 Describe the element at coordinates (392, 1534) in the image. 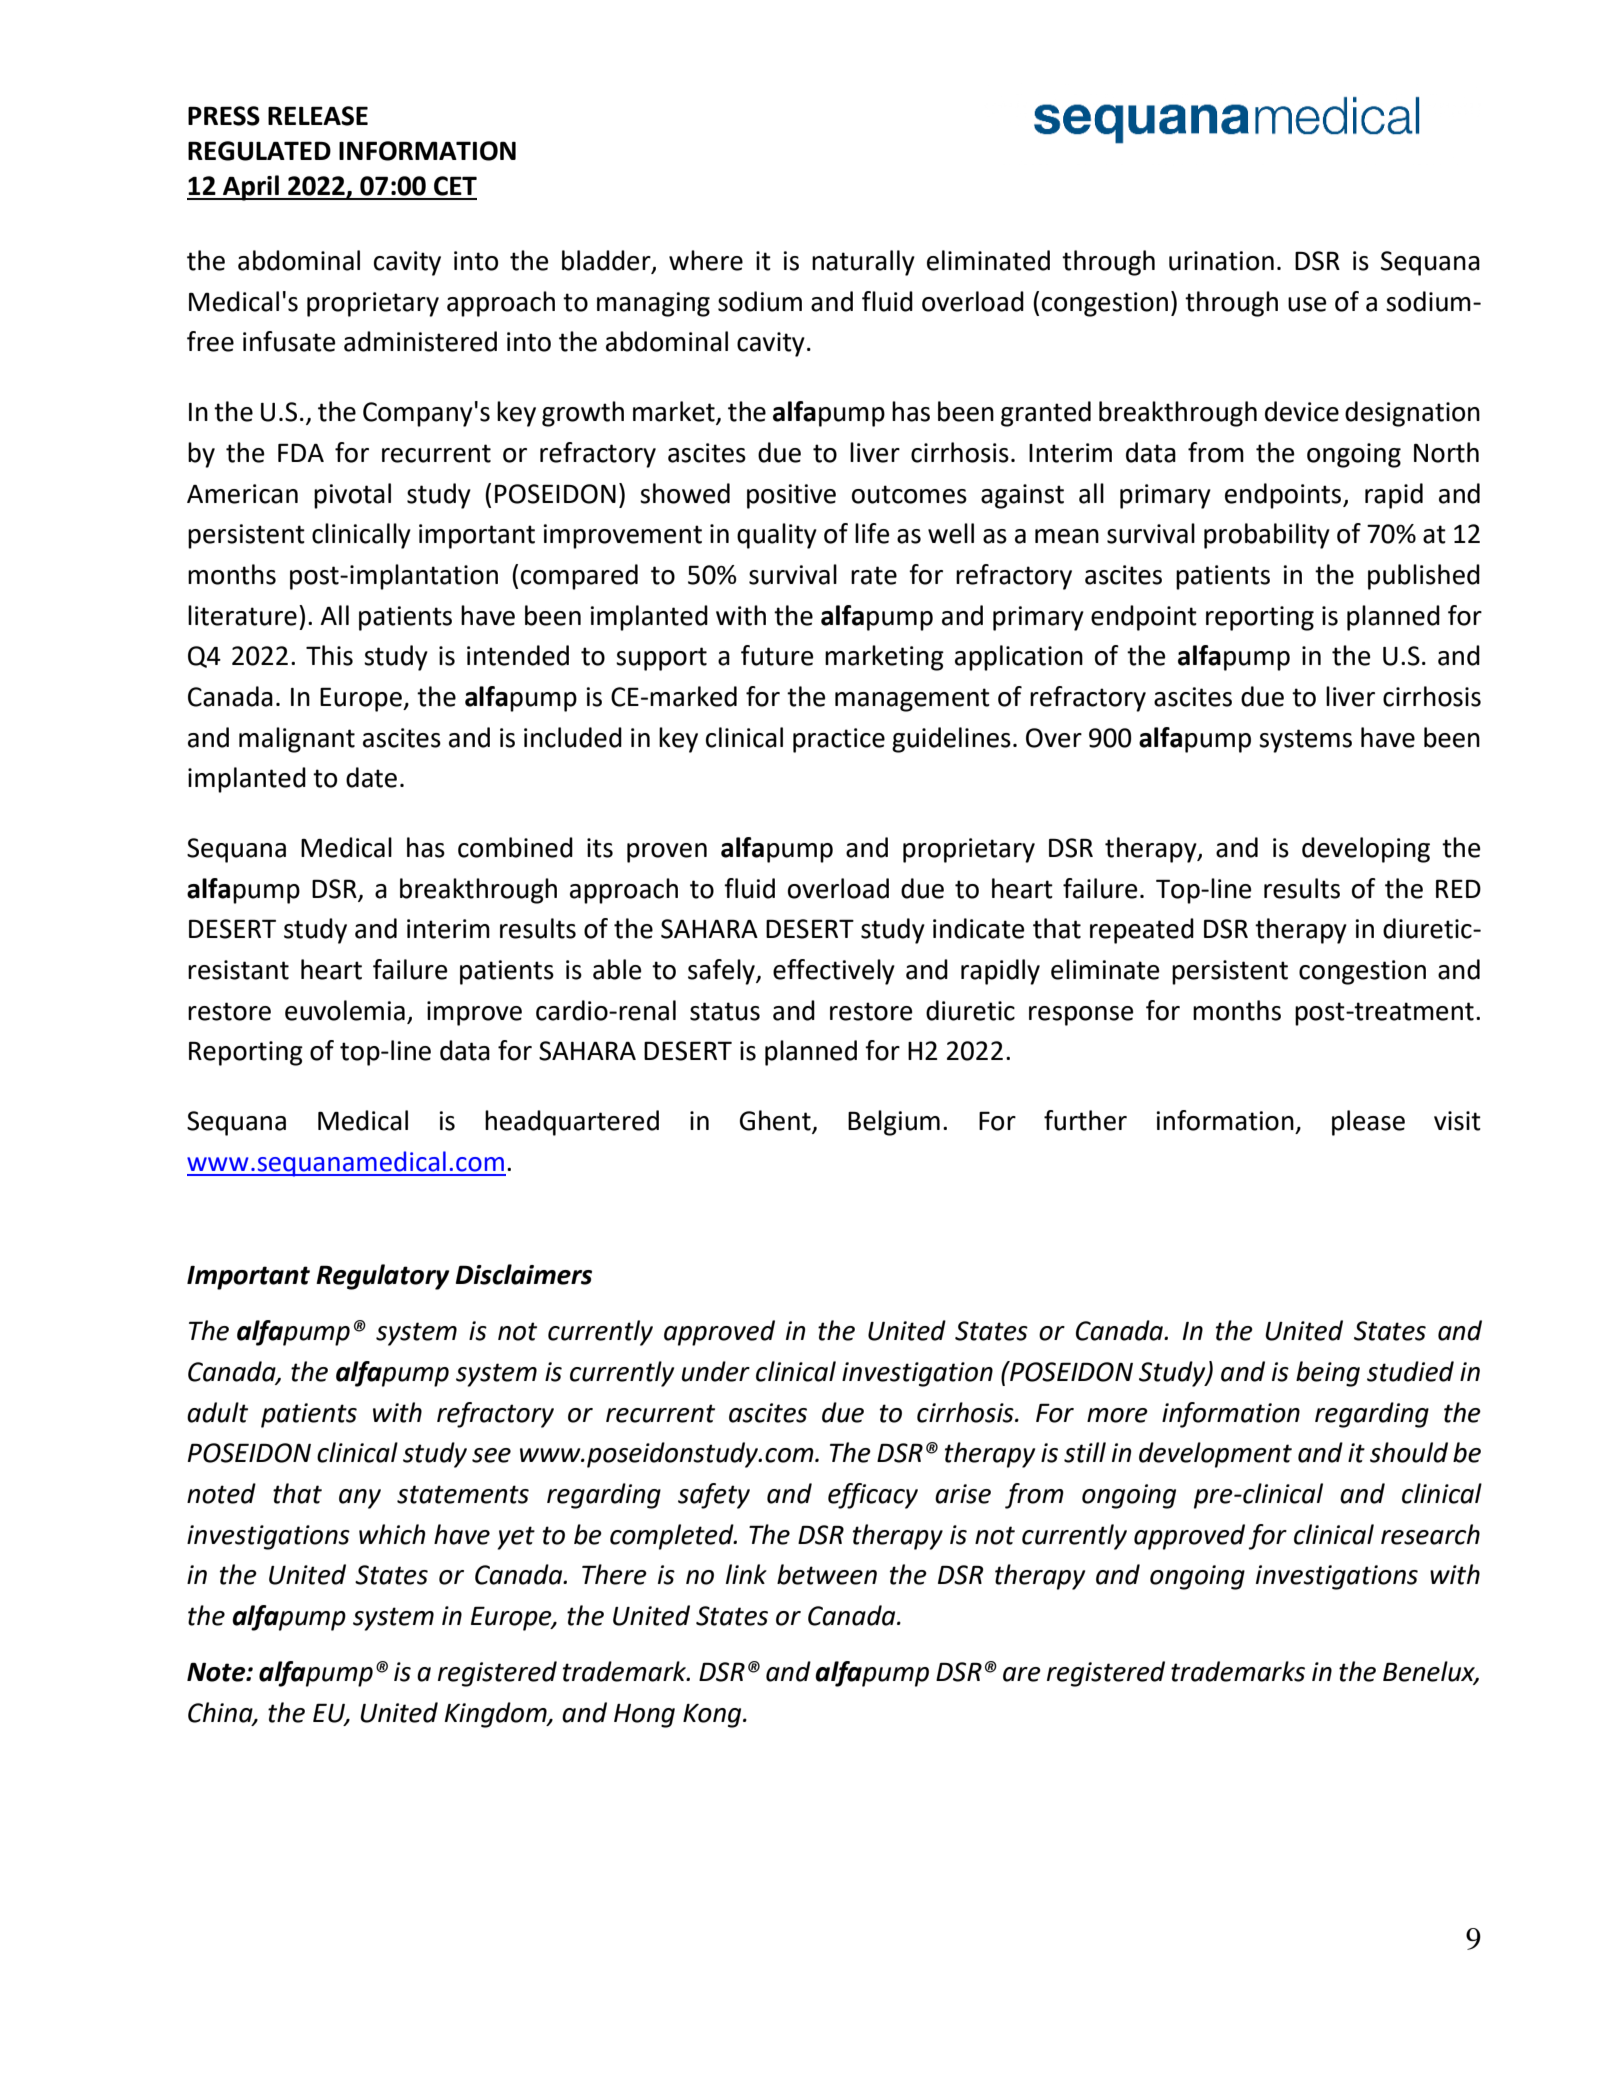

I see `which` at that location.
